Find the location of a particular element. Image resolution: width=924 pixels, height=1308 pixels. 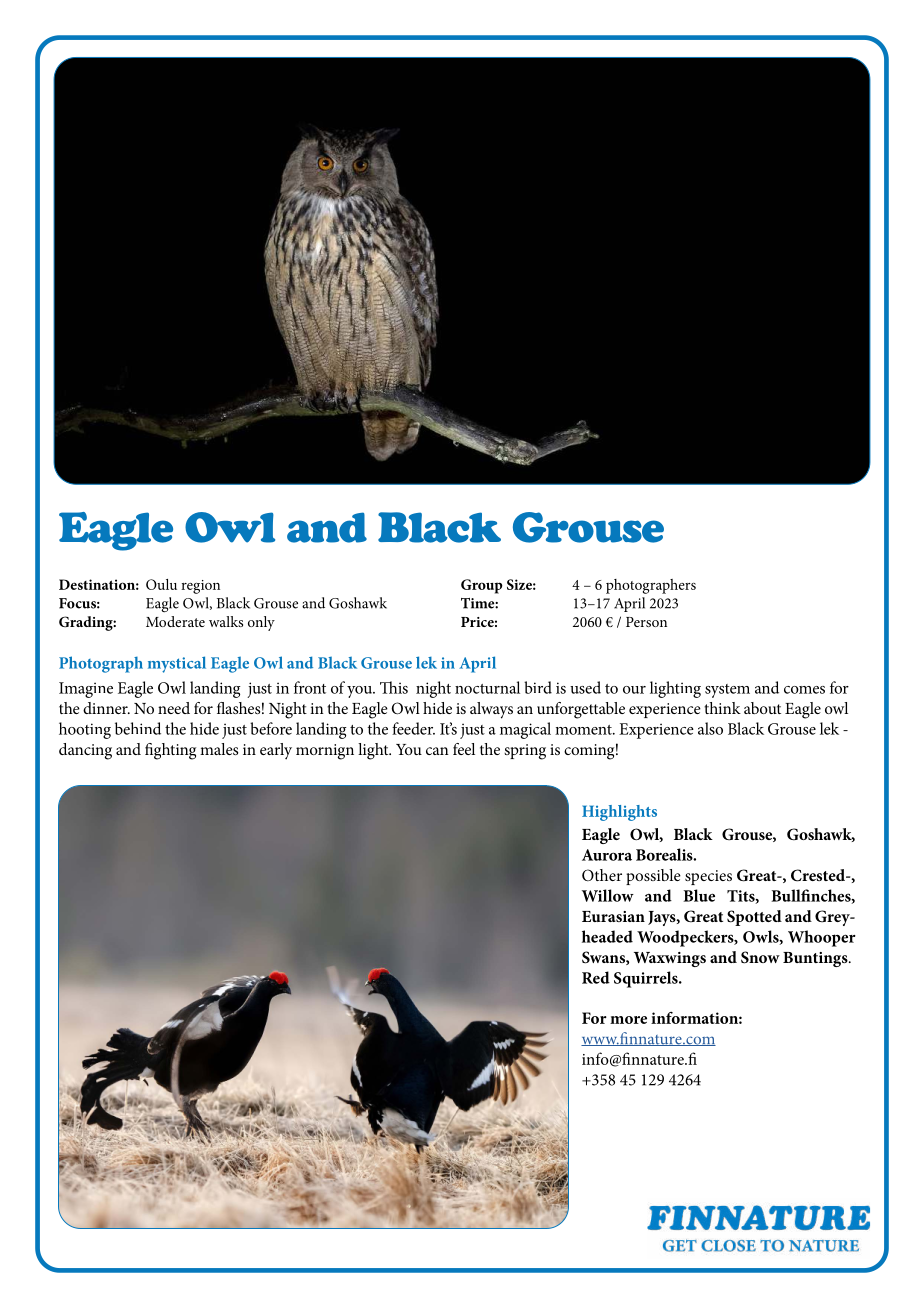

Group is located at coordinates (482, 586).
